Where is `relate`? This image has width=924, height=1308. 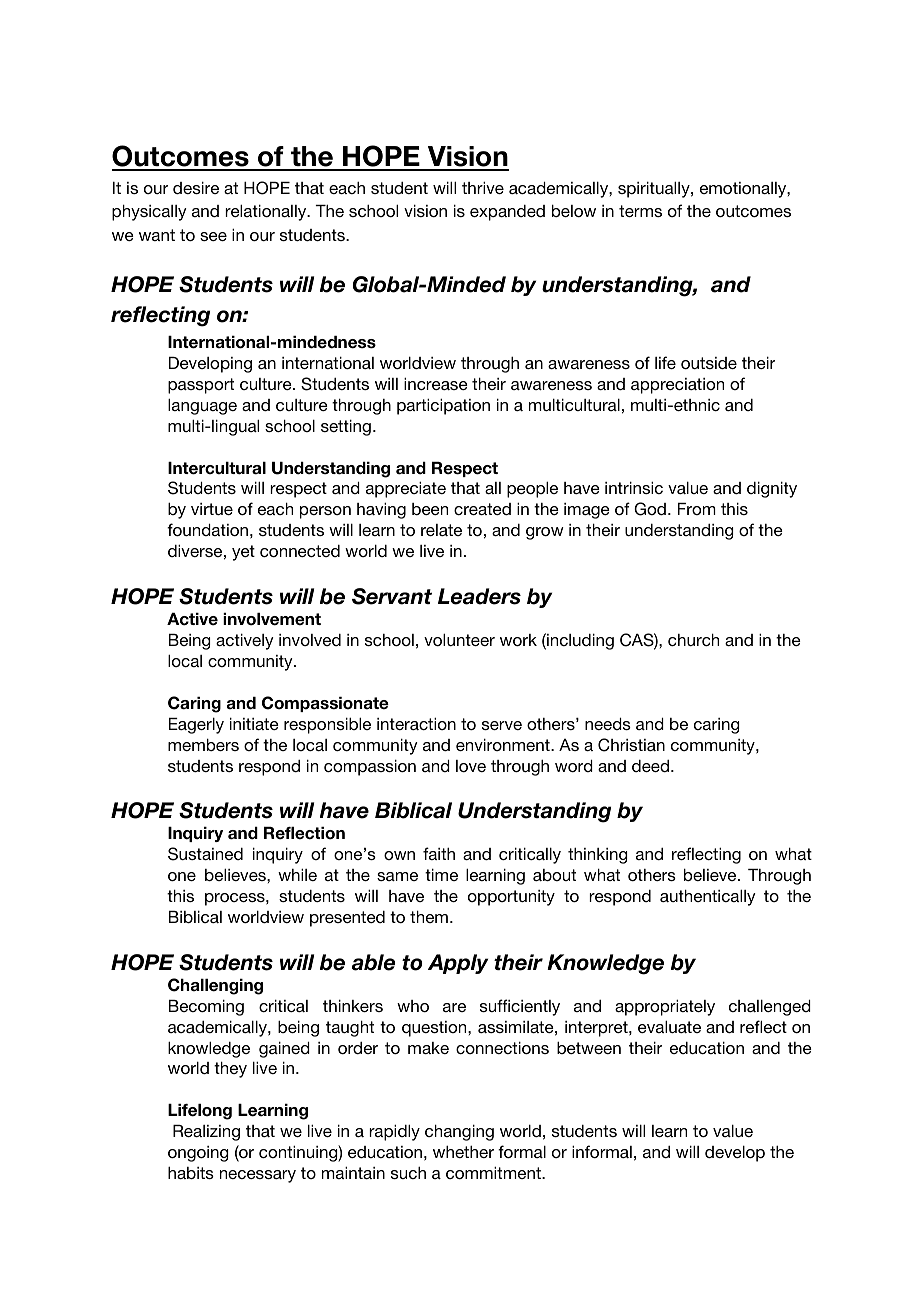
relate is located at coordinates (441, 530).
